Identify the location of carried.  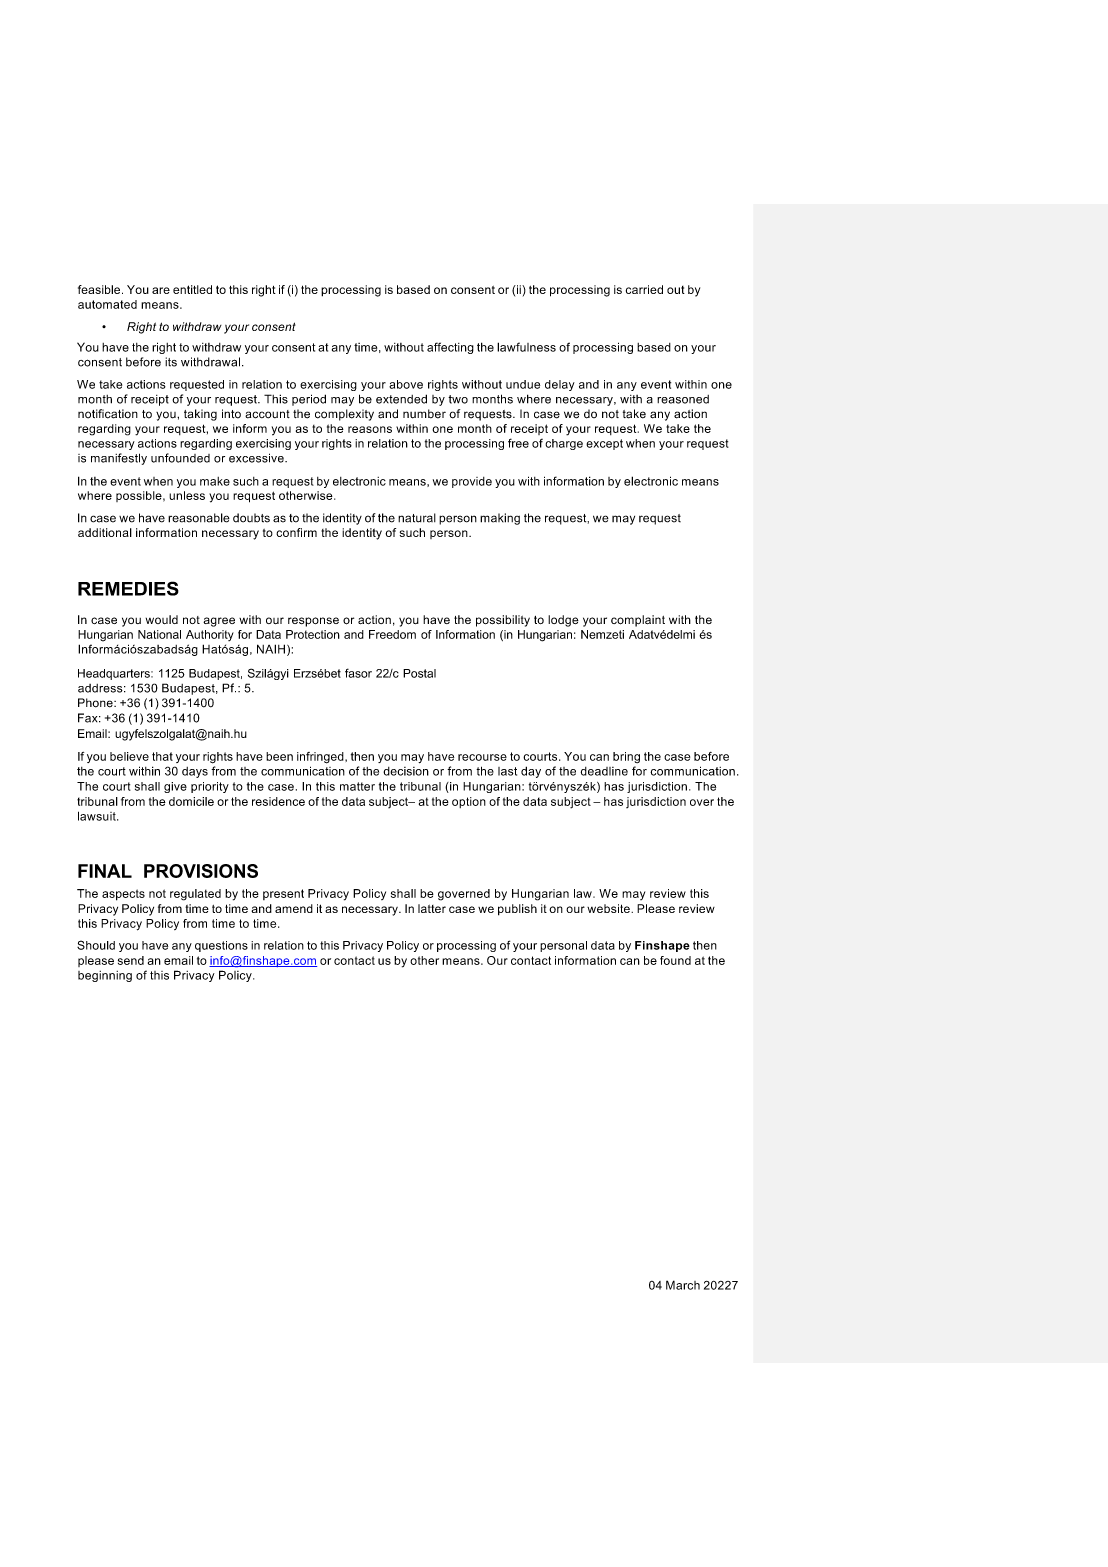
(644, 289).
